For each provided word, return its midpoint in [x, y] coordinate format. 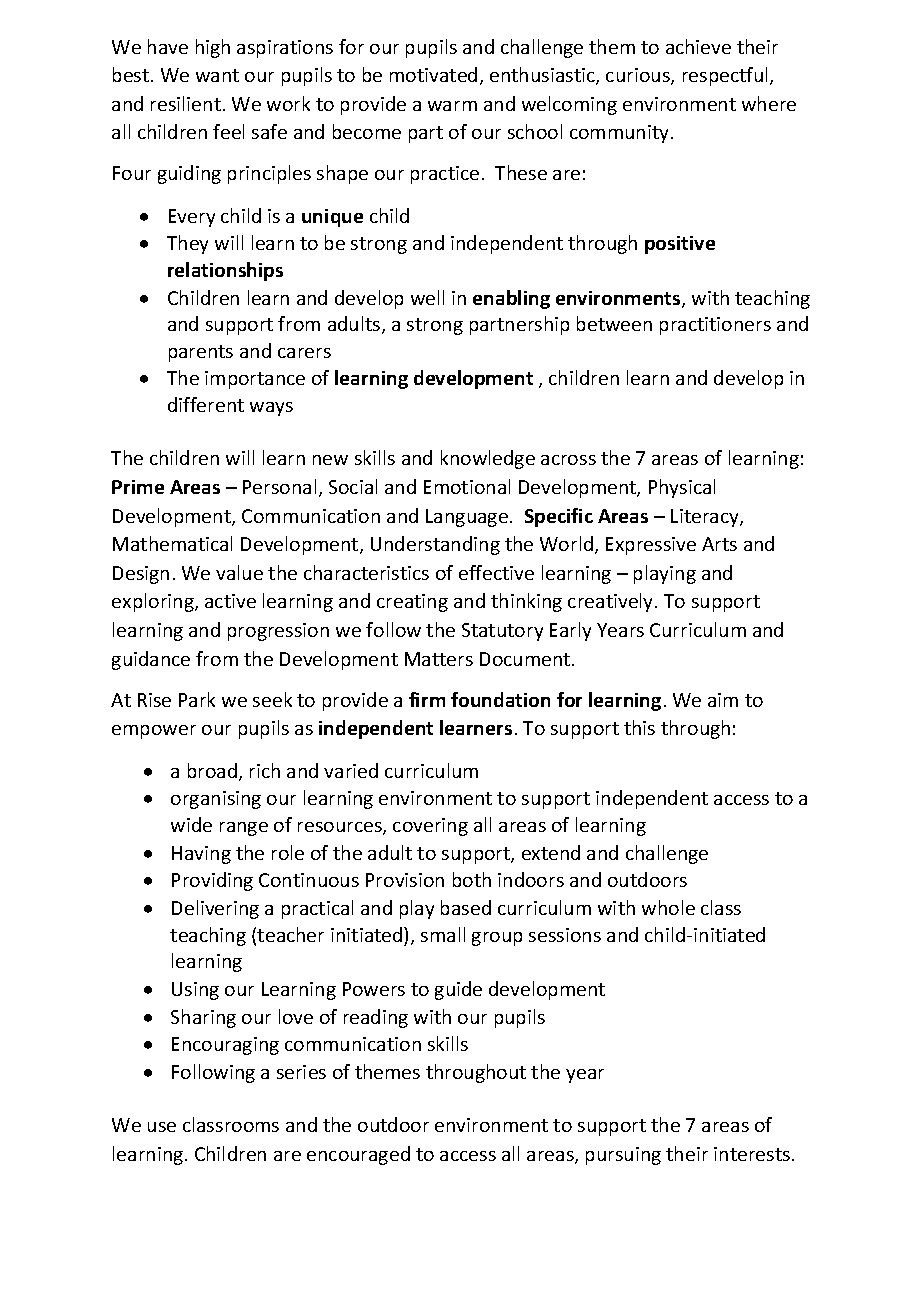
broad [212, 770]
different [206, 404]
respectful [727, 76]
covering [430, 827]
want [217, 75]
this [639, 727]
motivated [433, 74]
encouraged [358, 1155]
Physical [682, 488]
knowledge [488, 459]
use [162, 1127]
